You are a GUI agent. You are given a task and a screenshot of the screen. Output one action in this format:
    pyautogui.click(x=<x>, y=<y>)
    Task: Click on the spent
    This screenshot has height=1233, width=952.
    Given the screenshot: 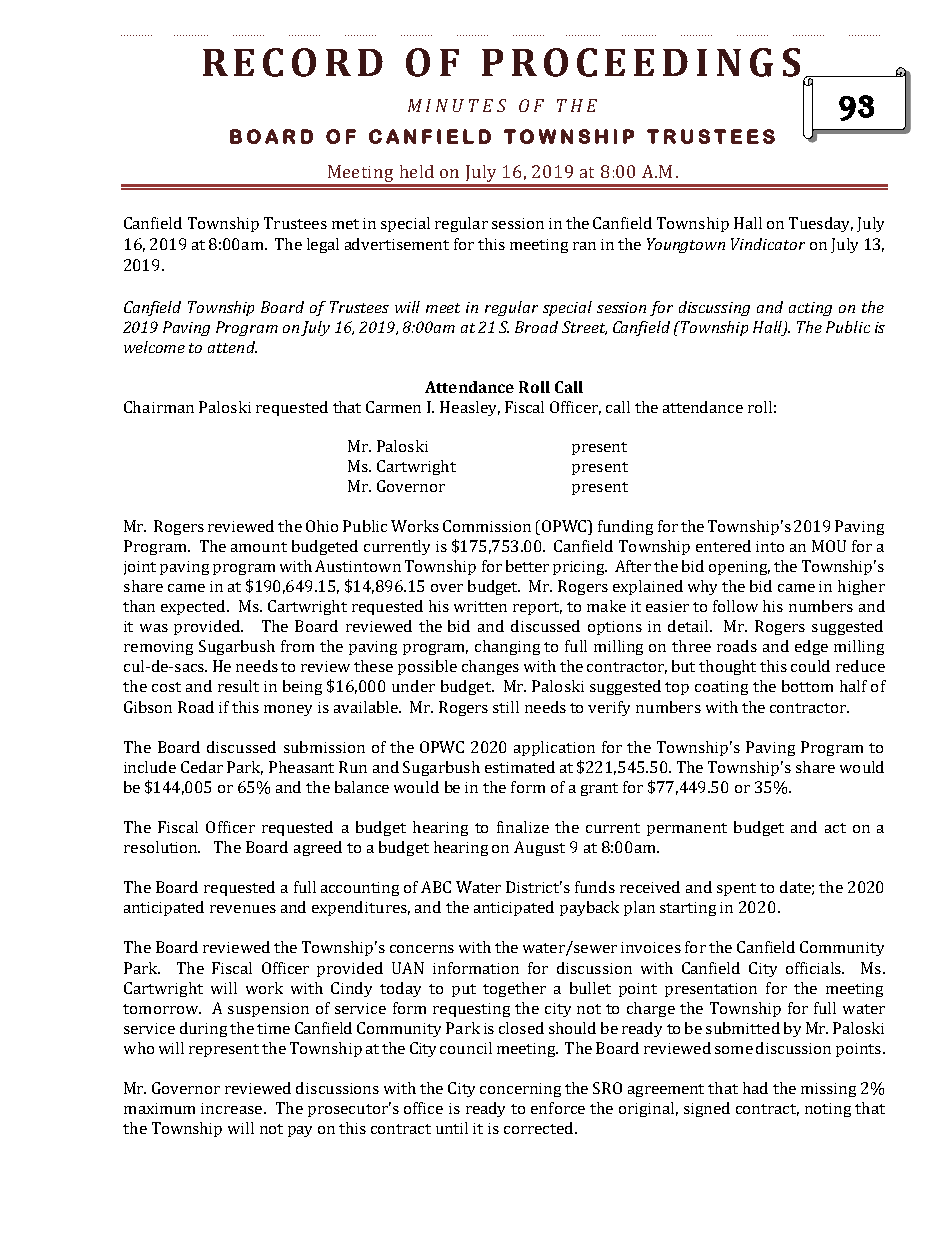 What is the action you would take?
    pyautogui.click(x=736, y=889)
